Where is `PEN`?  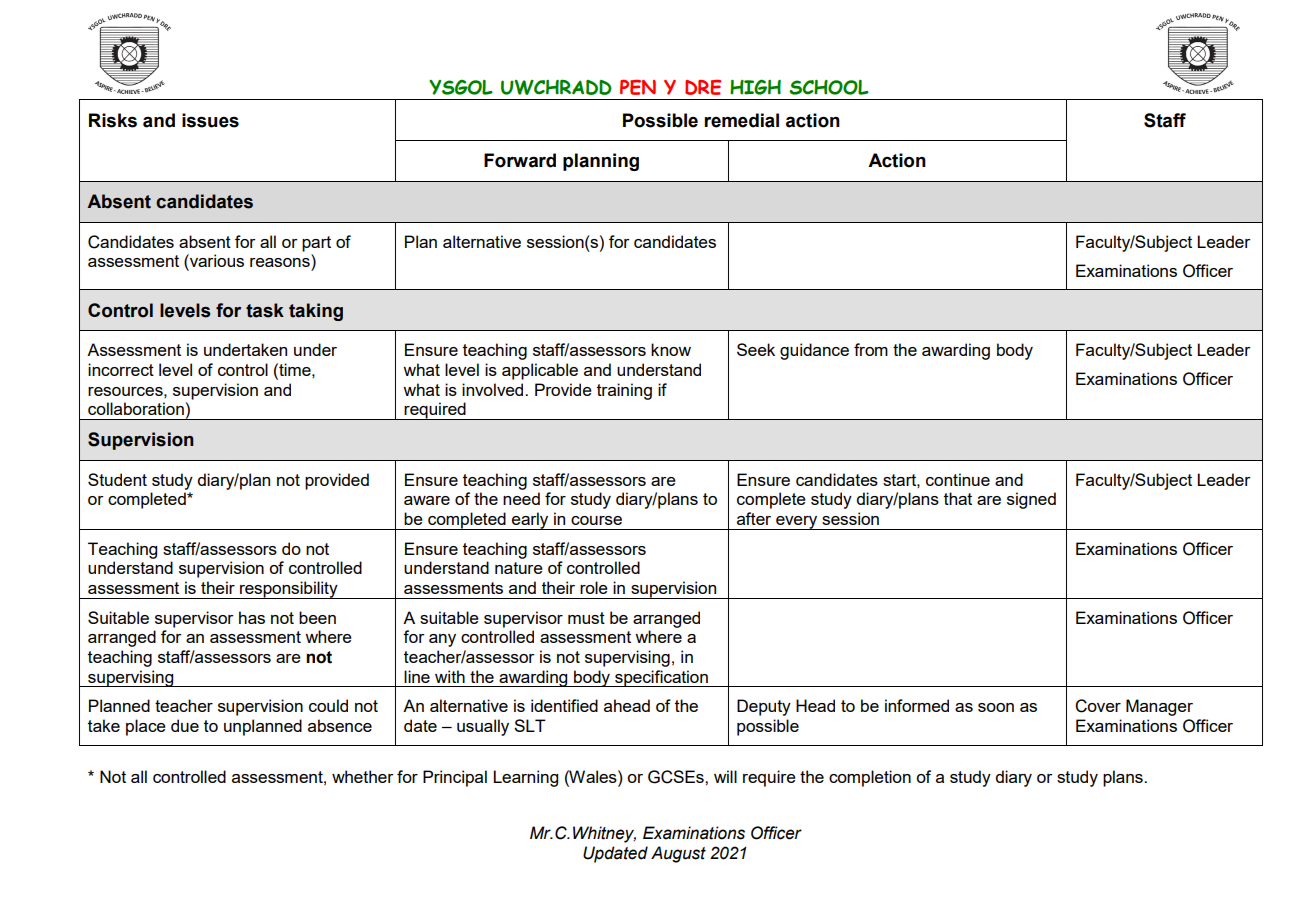 PEN is located at coordinates (638, 87).
